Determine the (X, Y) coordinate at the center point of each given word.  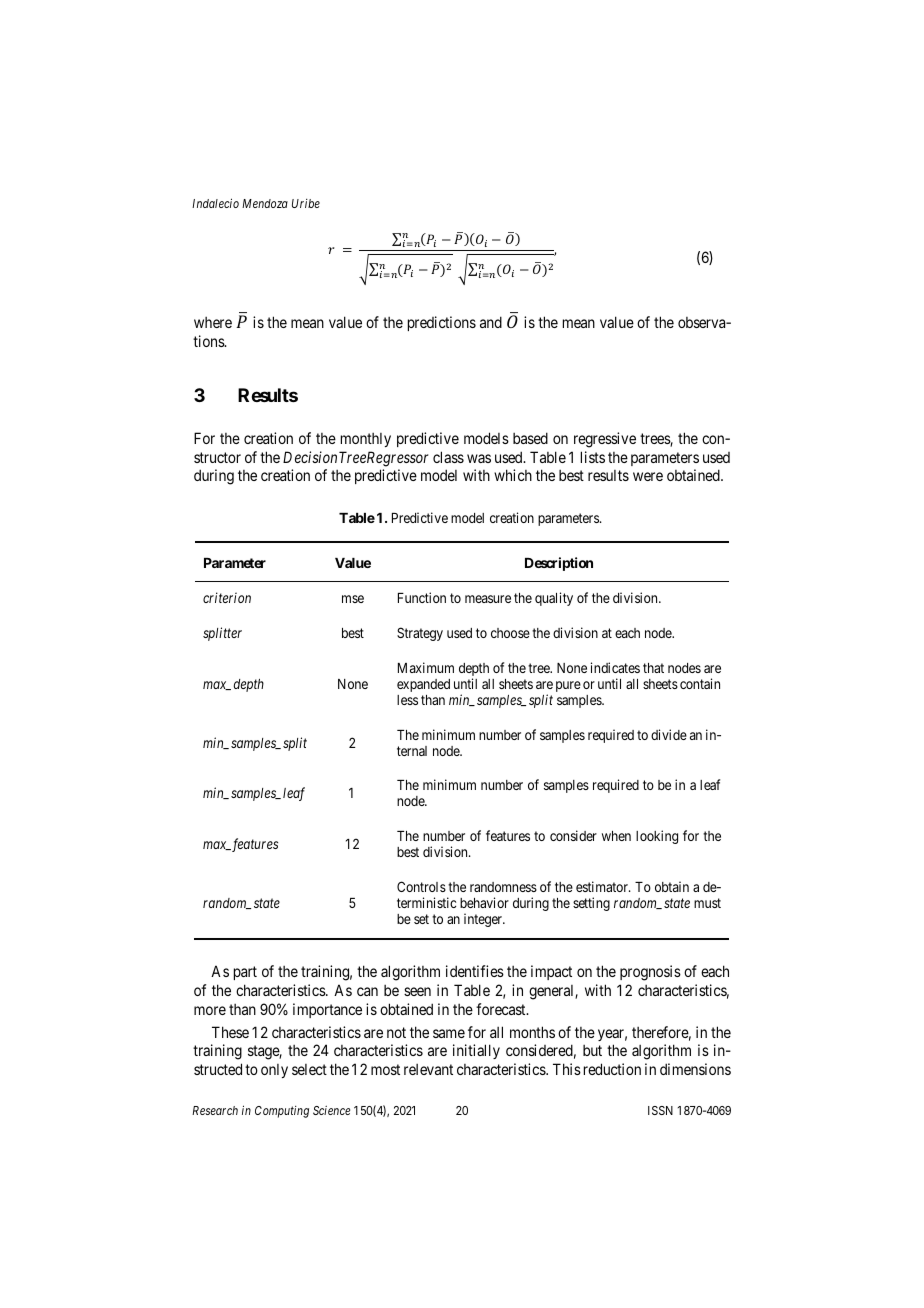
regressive (605, 440)
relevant (428, 1069)
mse (353, 599)
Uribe (306, 203)
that (653, 668)
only (274, 1071)
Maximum (426, 667)
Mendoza (265, 203)
